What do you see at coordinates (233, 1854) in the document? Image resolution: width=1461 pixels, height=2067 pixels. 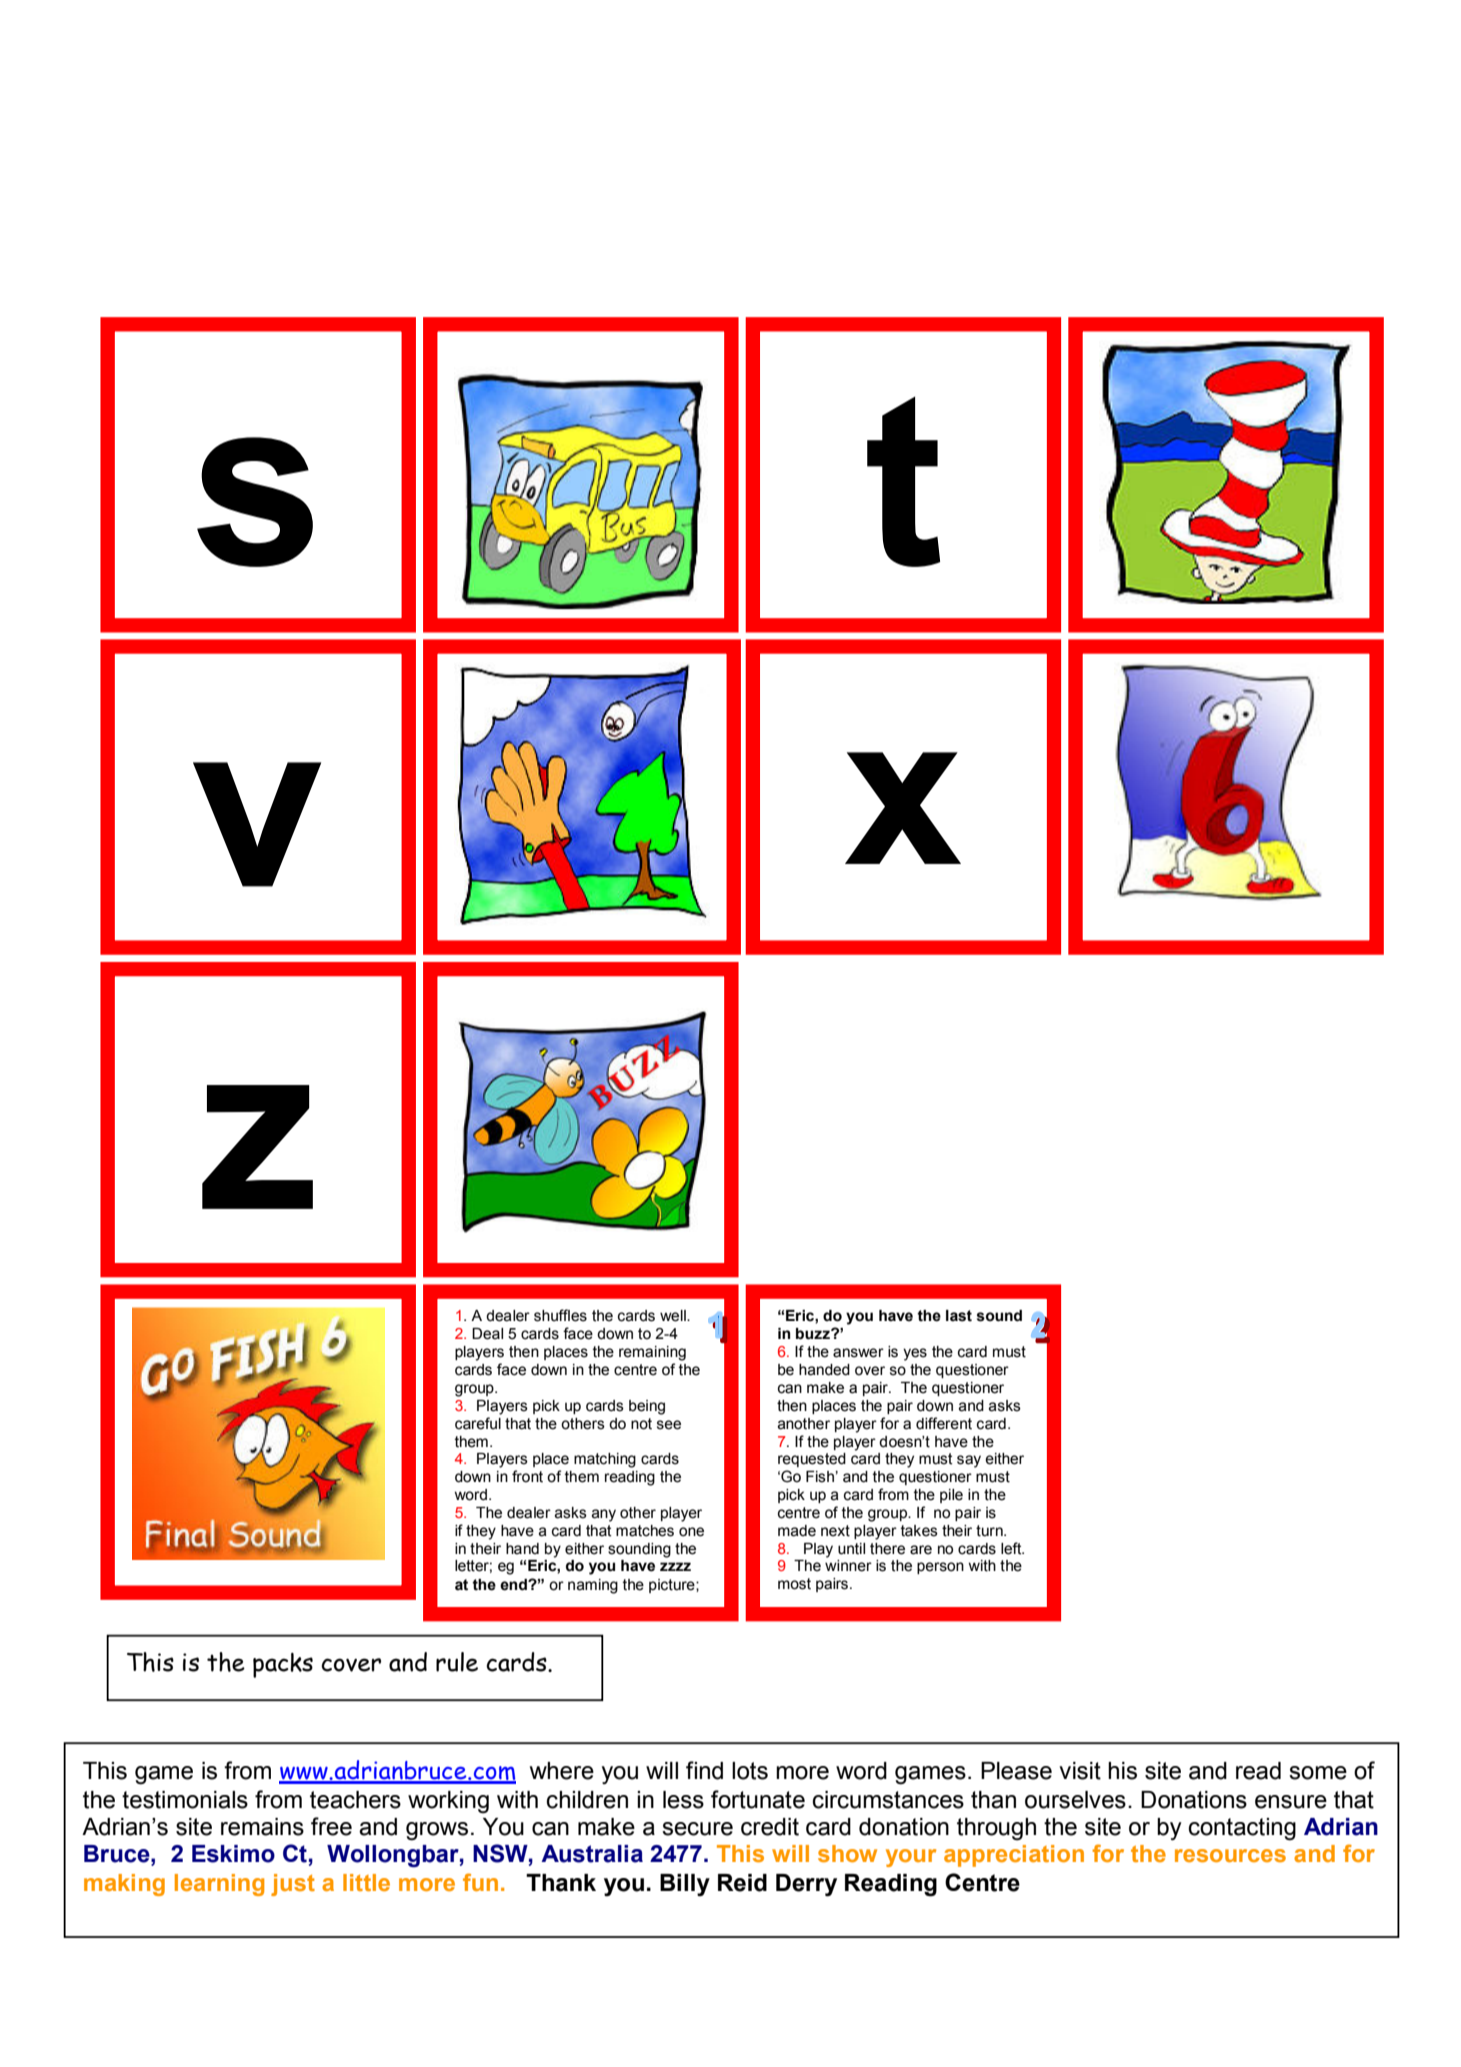 I see `Eskimo` at bounding box center [233, 1854].
